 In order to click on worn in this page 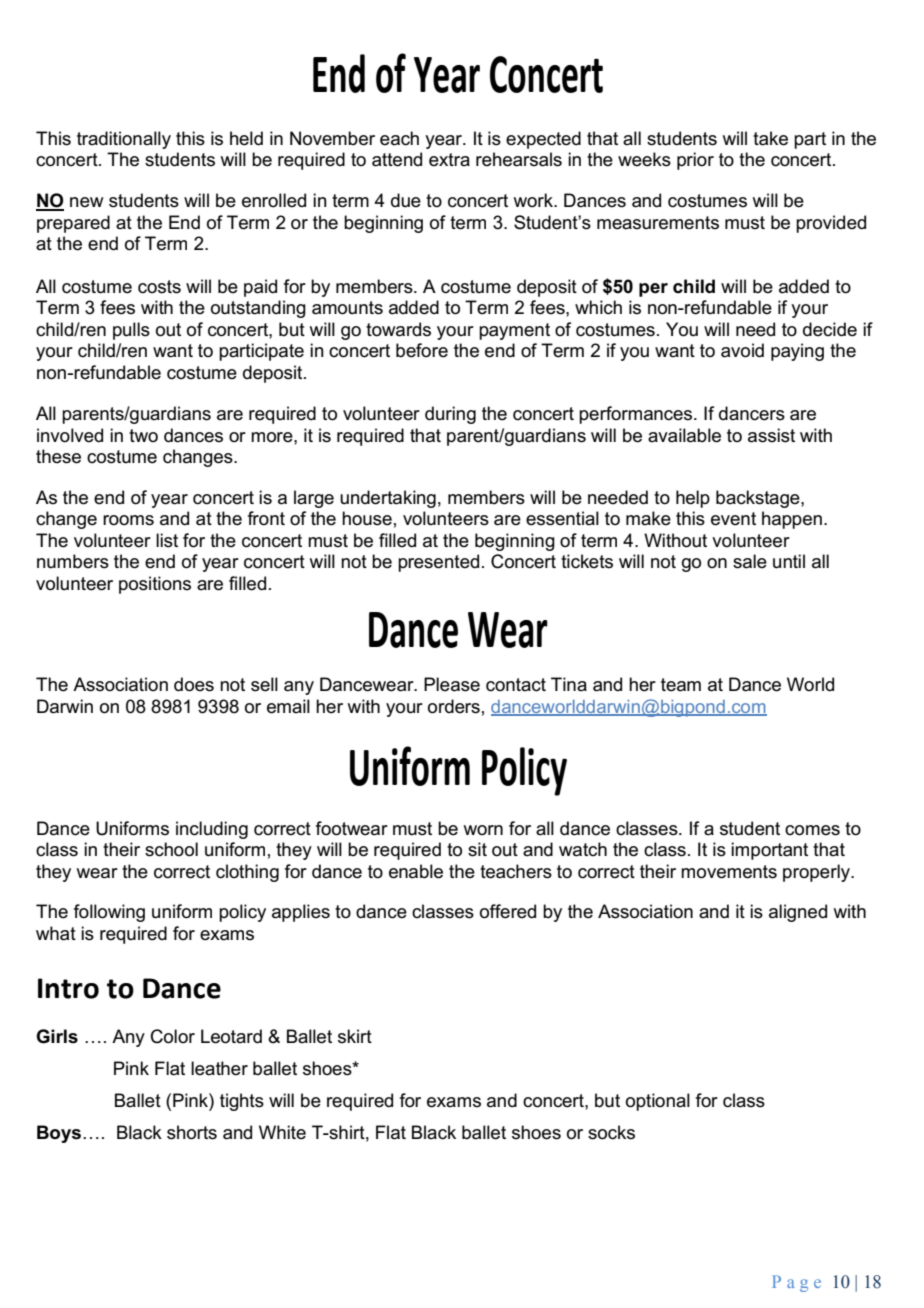, I will do `click(483, 830)`.
